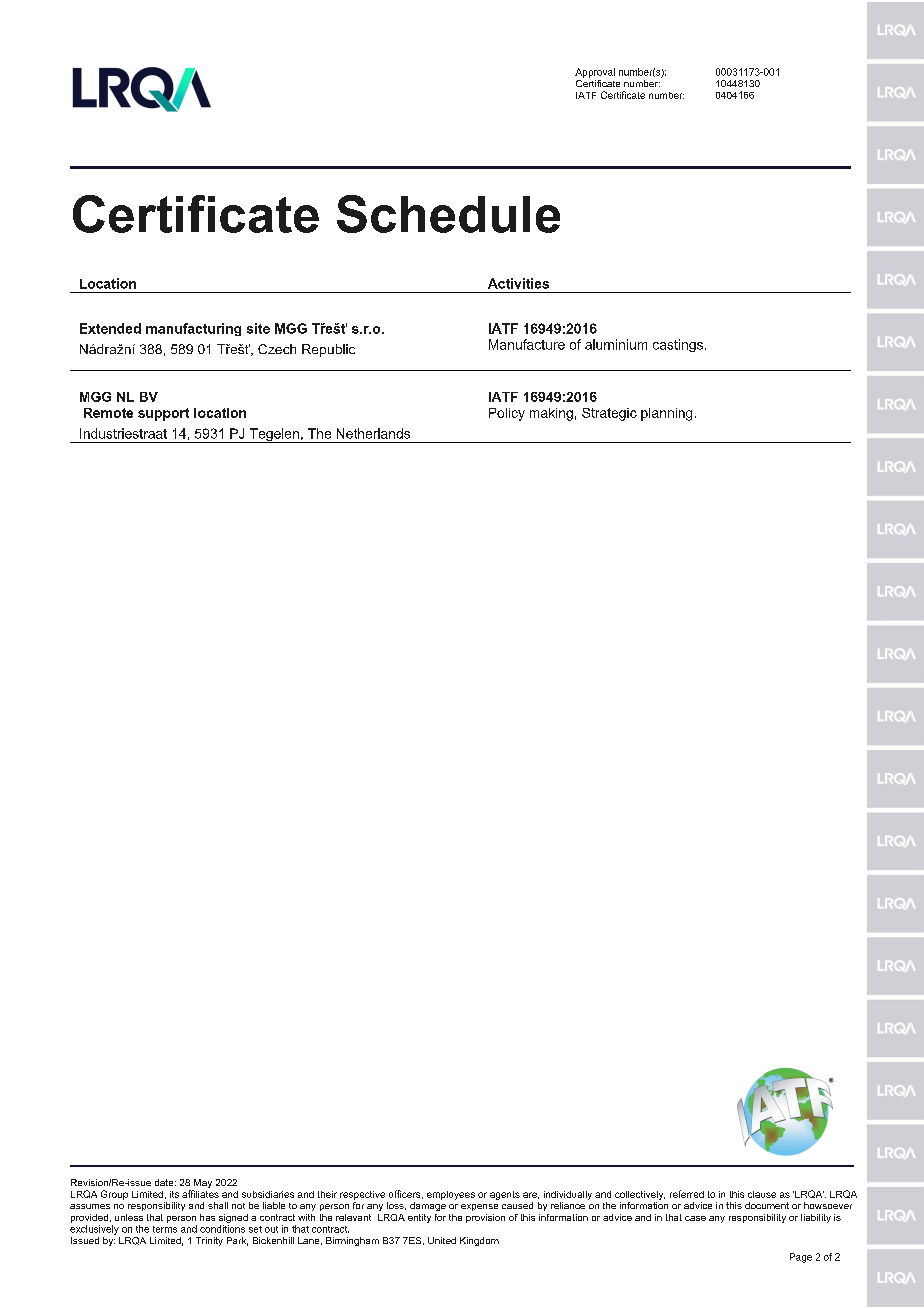 The height and width of the screenshot is (1308, 924). What do you see at coordinates (678, 345) in the screenshot?
I see `castings` at bounding box center [678, 345].
